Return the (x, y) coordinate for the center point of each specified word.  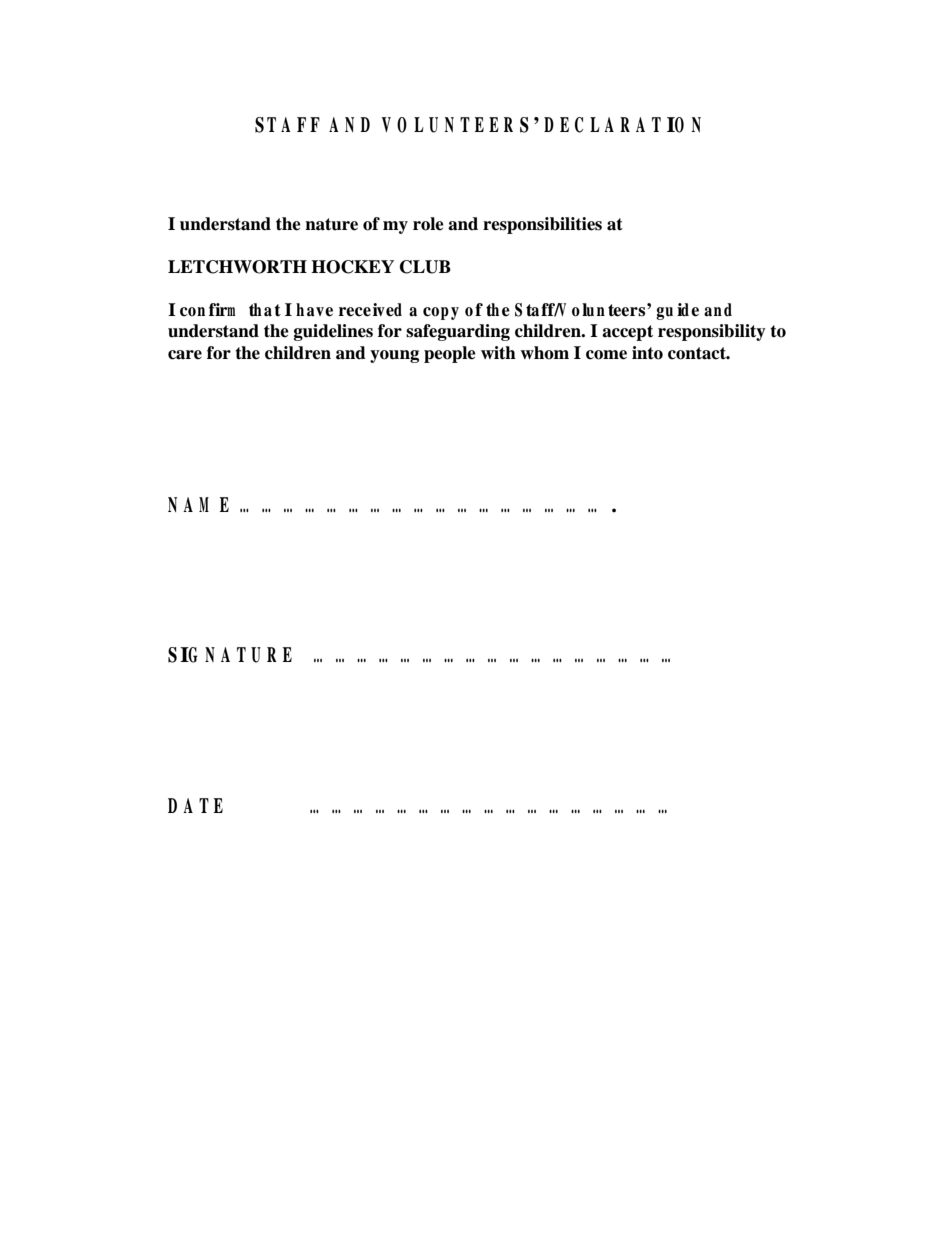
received (370, 310)
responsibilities (542, 225)
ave (320, 312)
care (185, 355)
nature (331, 224)
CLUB (425, 267)
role (428, 224)
